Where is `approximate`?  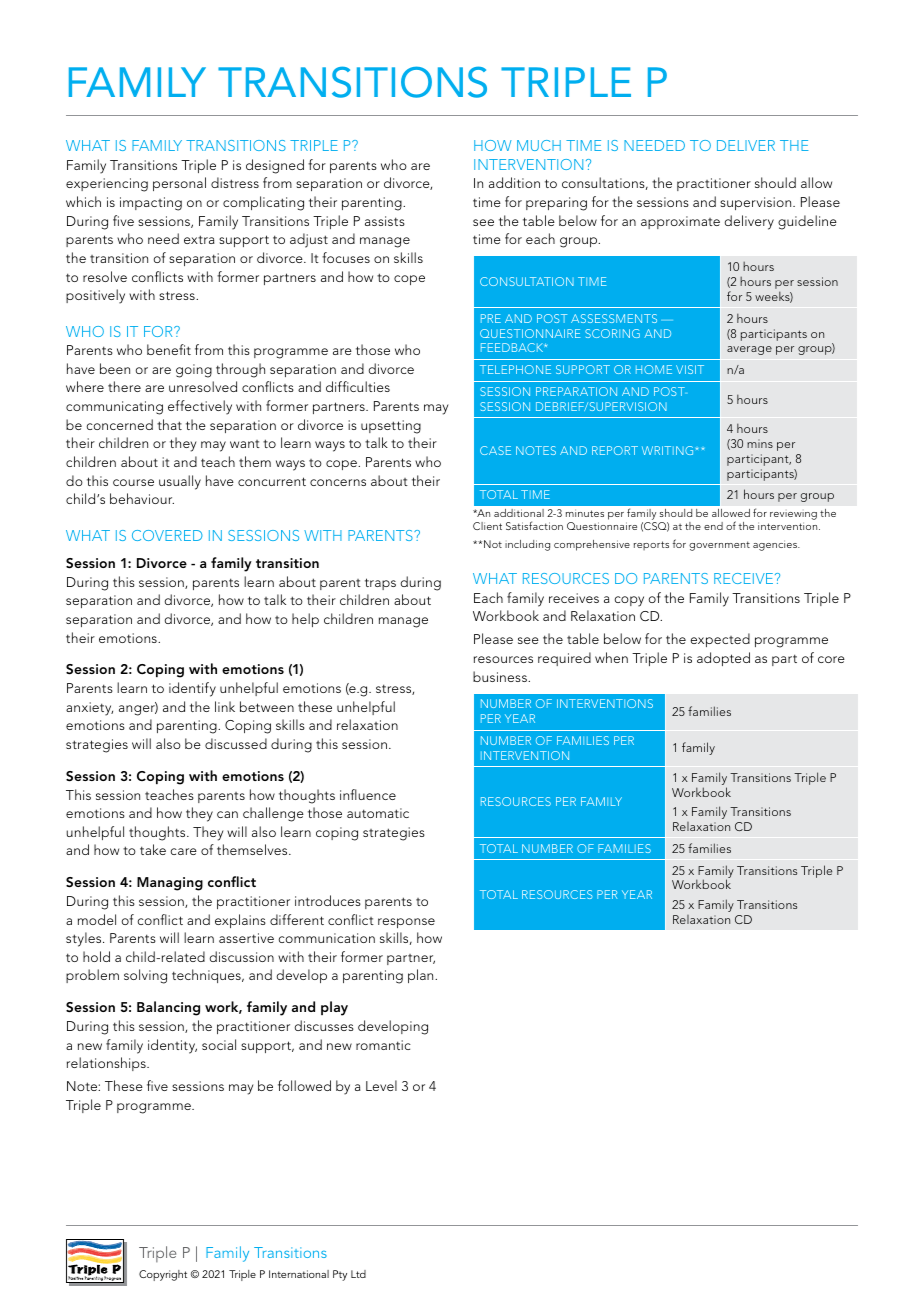 approximate is located at coordinates (680, 222).
